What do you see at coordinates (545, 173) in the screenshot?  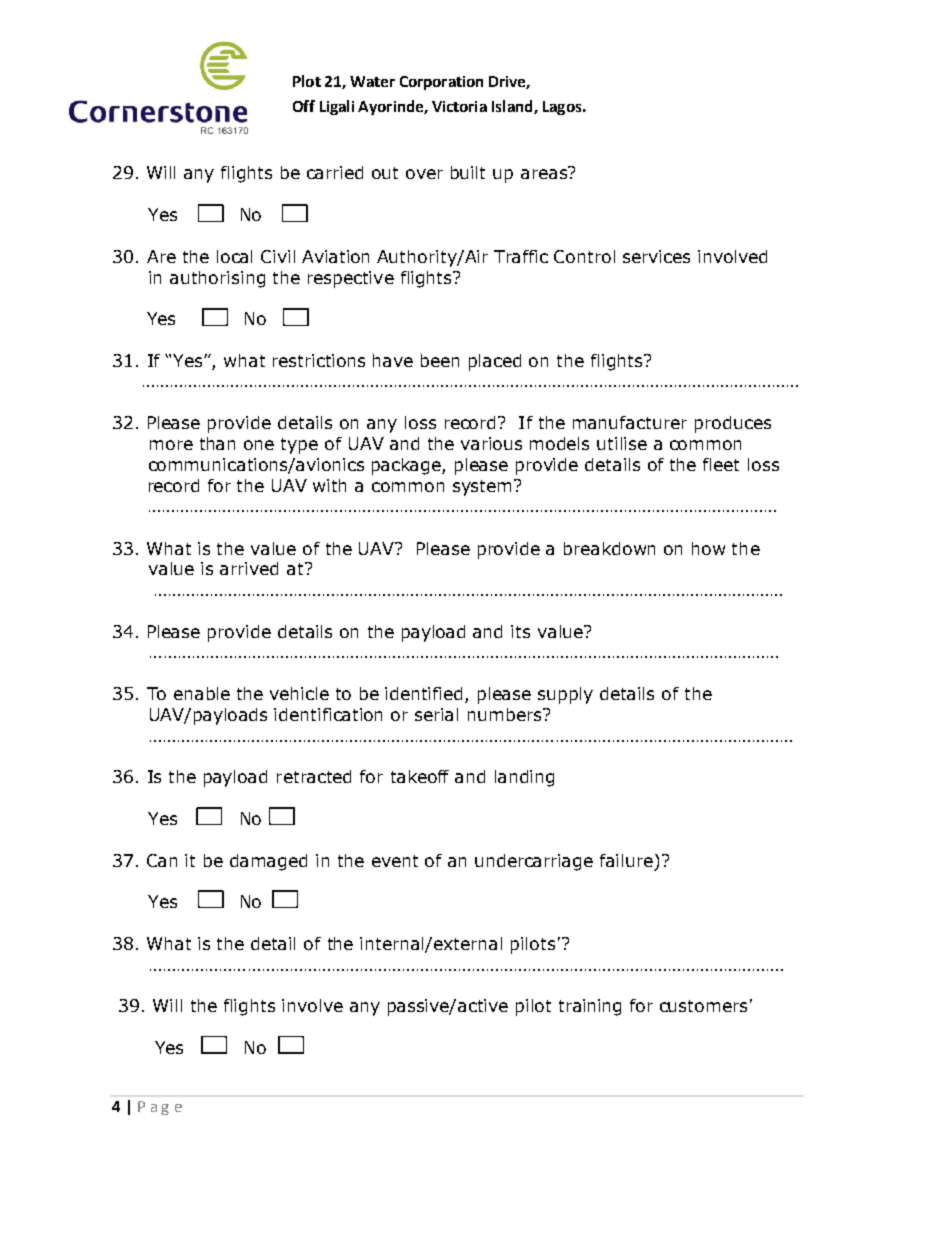 I see `areas` at bounding box center [545, 173].
